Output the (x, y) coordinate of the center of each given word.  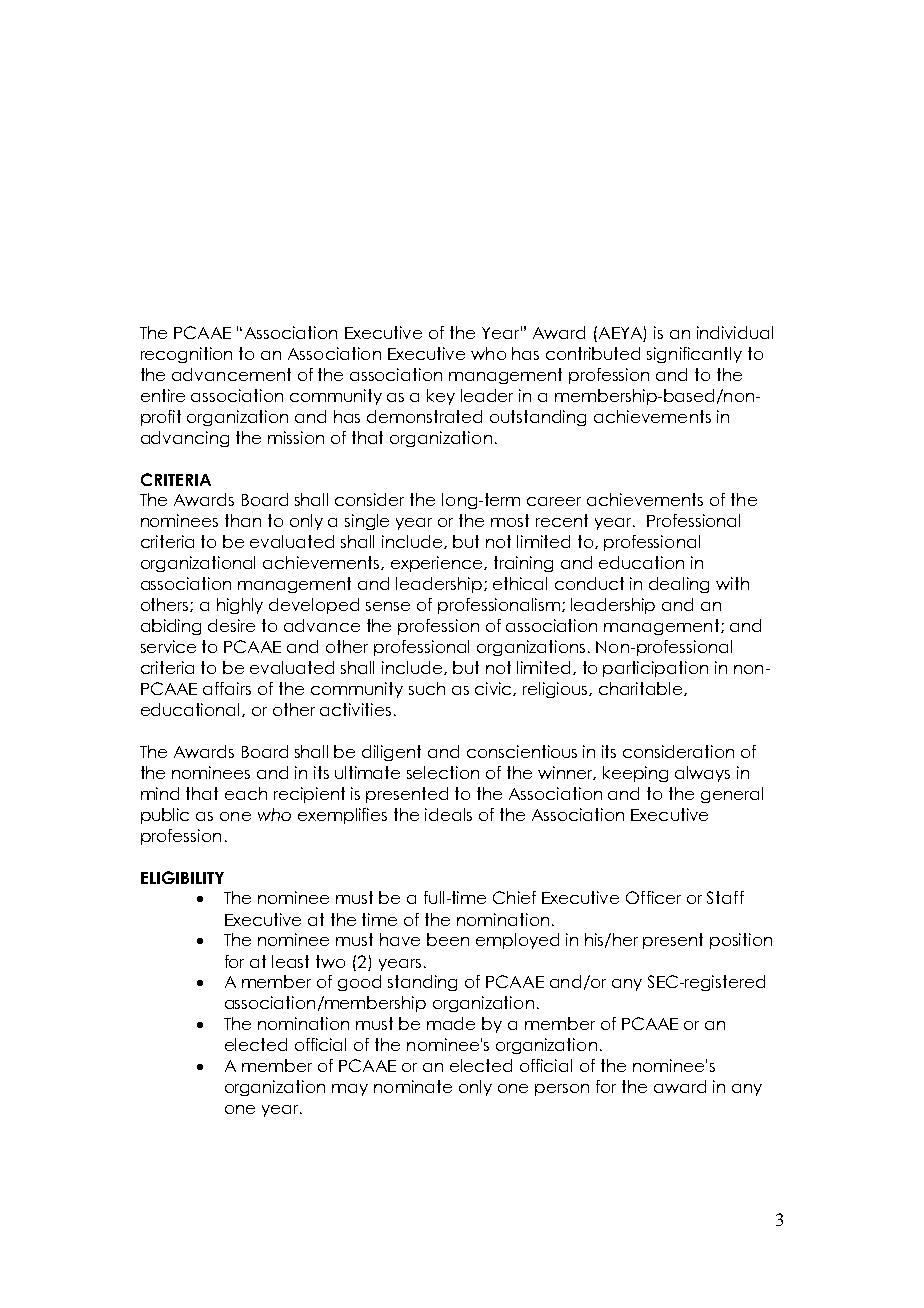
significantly (694, 355)
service (168, 646)
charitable (642, 689)
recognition (186, 355)
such (427, 688)
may (350, 1090)
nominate (413, 1086)
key (441, 397)
